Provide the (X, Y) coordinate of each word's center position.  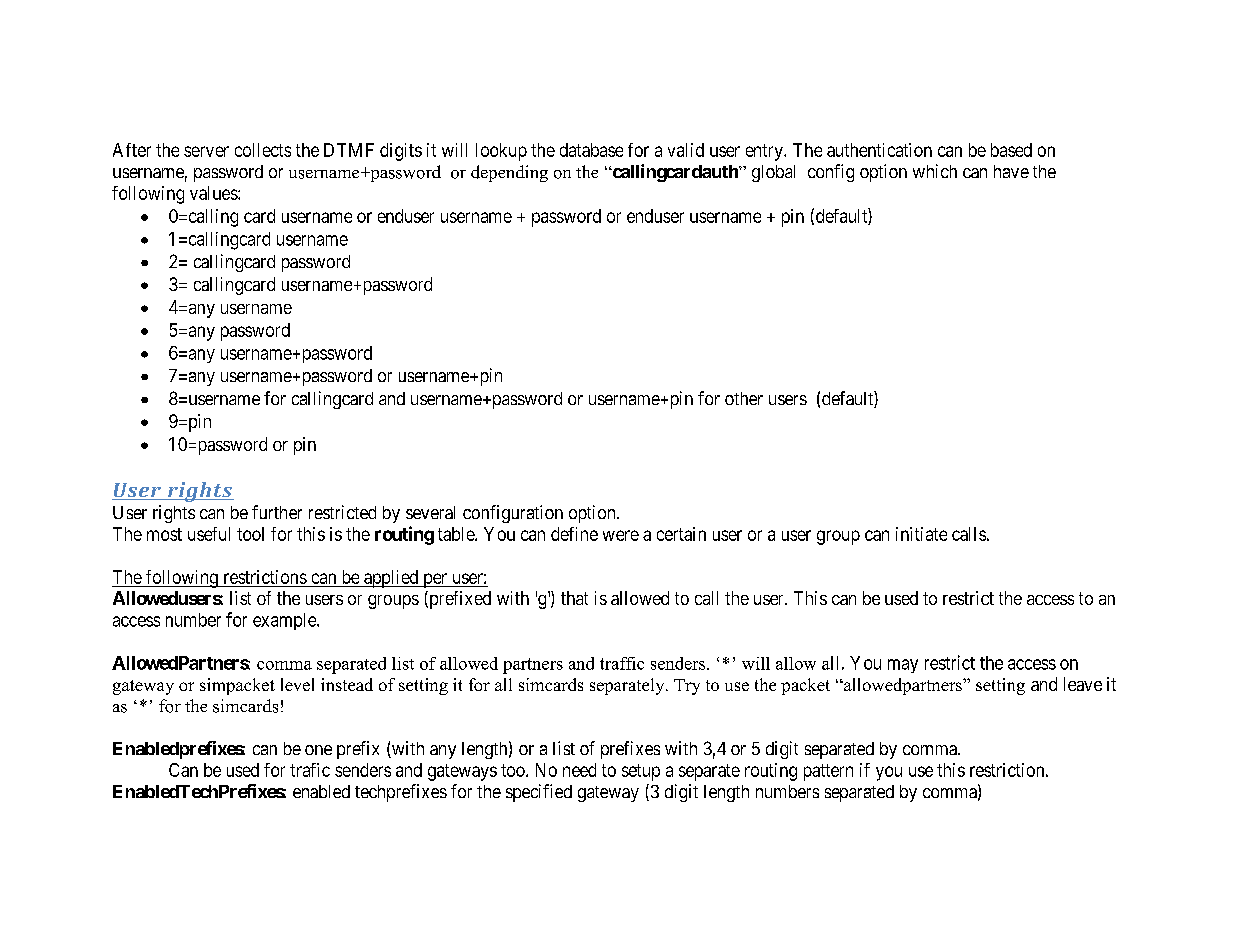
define (574, 534)
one (318, 750)
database (591, 150)
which (935, 171)
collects (263, 150)
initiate (921, 534)
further (277, 512)
